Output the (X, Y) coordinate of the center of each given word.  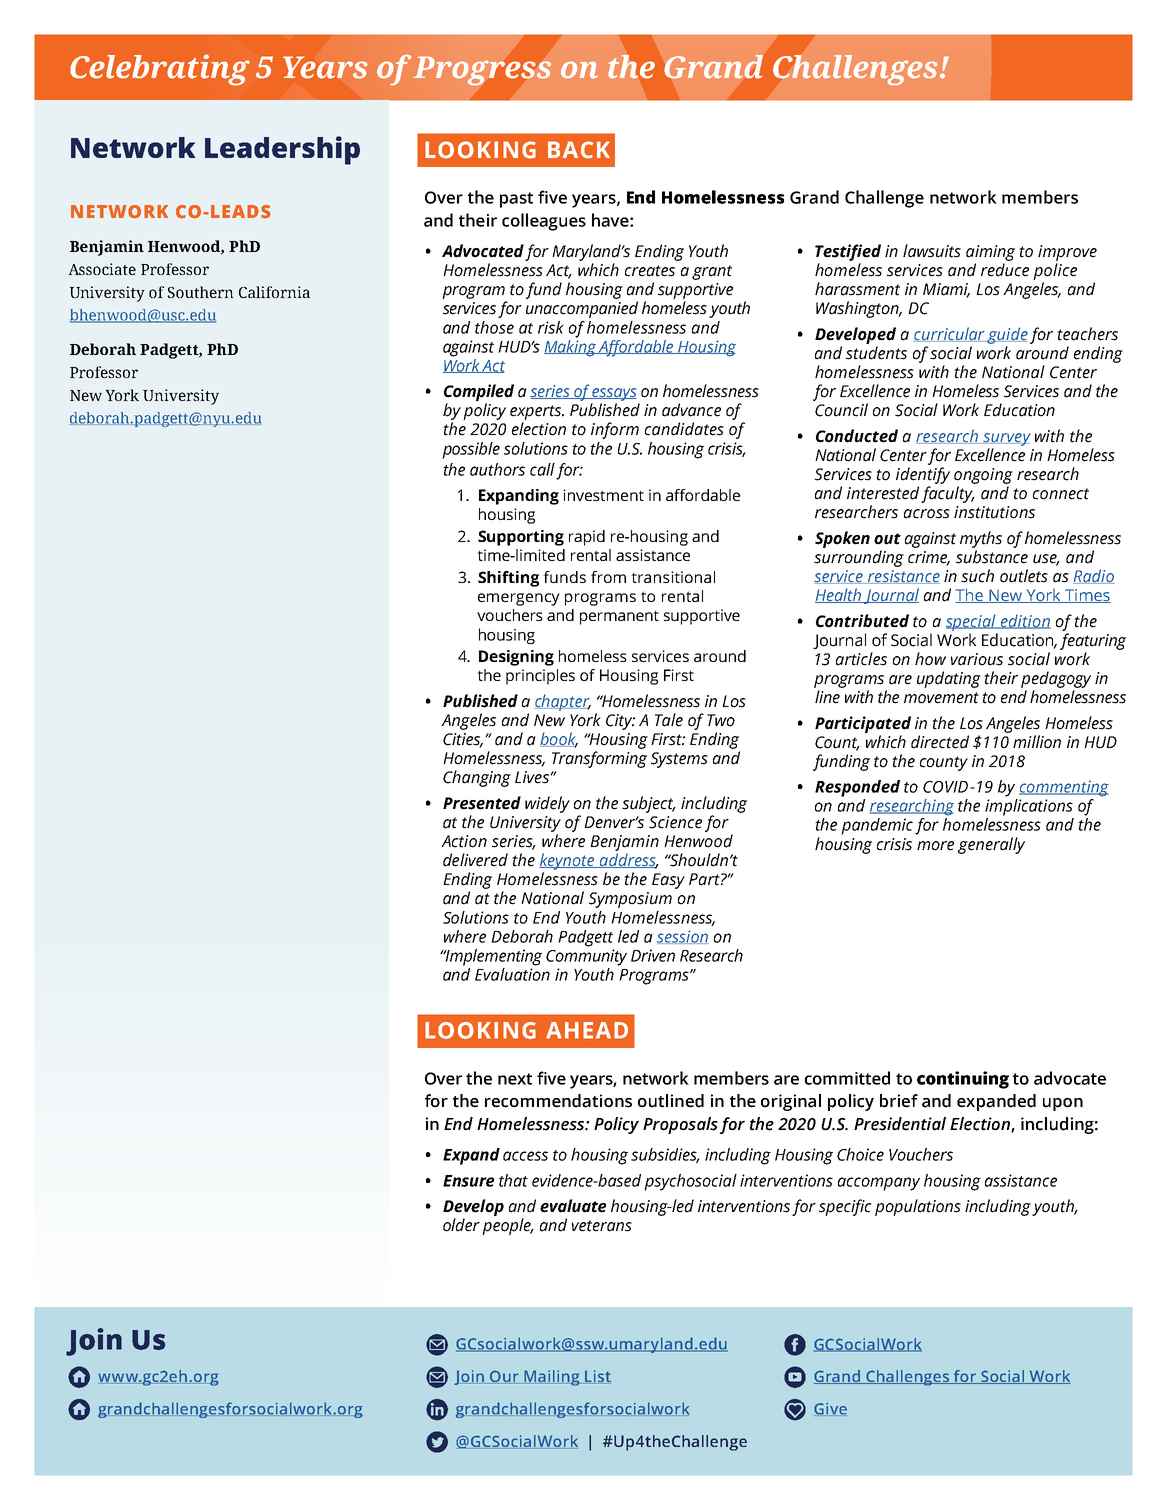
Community (586, 957)
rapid (587, 538)
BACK (579, 150)
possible (471, 450)
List (597, 1377)
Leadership (282, 150)
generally (991, 845)
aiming (990, 253)
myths (981, 539)
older (461, 1225)
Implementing (493, 957)
